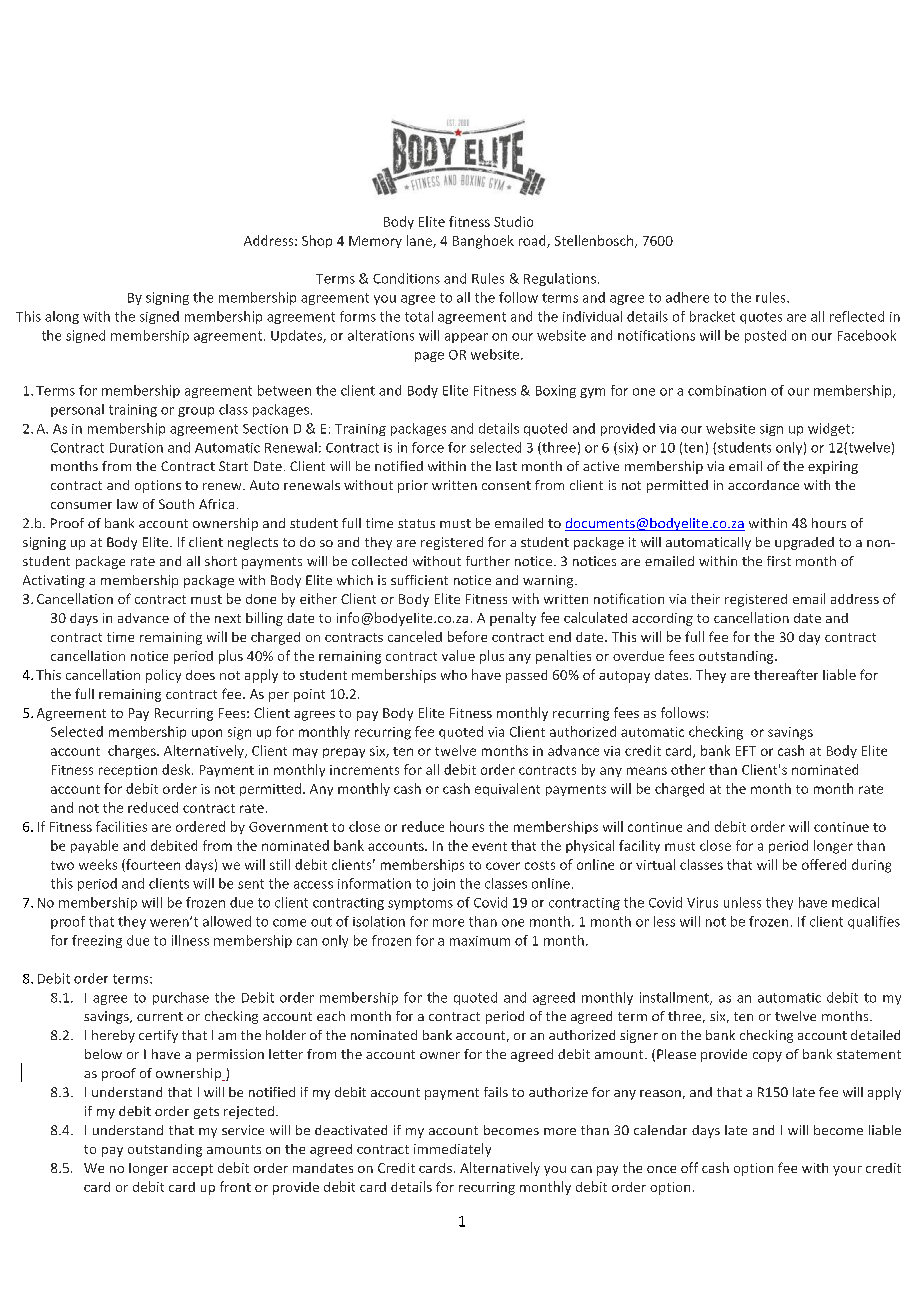  What do you see at coordinates (62, 317) in the screenshot?
I see `along` at bounding box center [62, 317].
